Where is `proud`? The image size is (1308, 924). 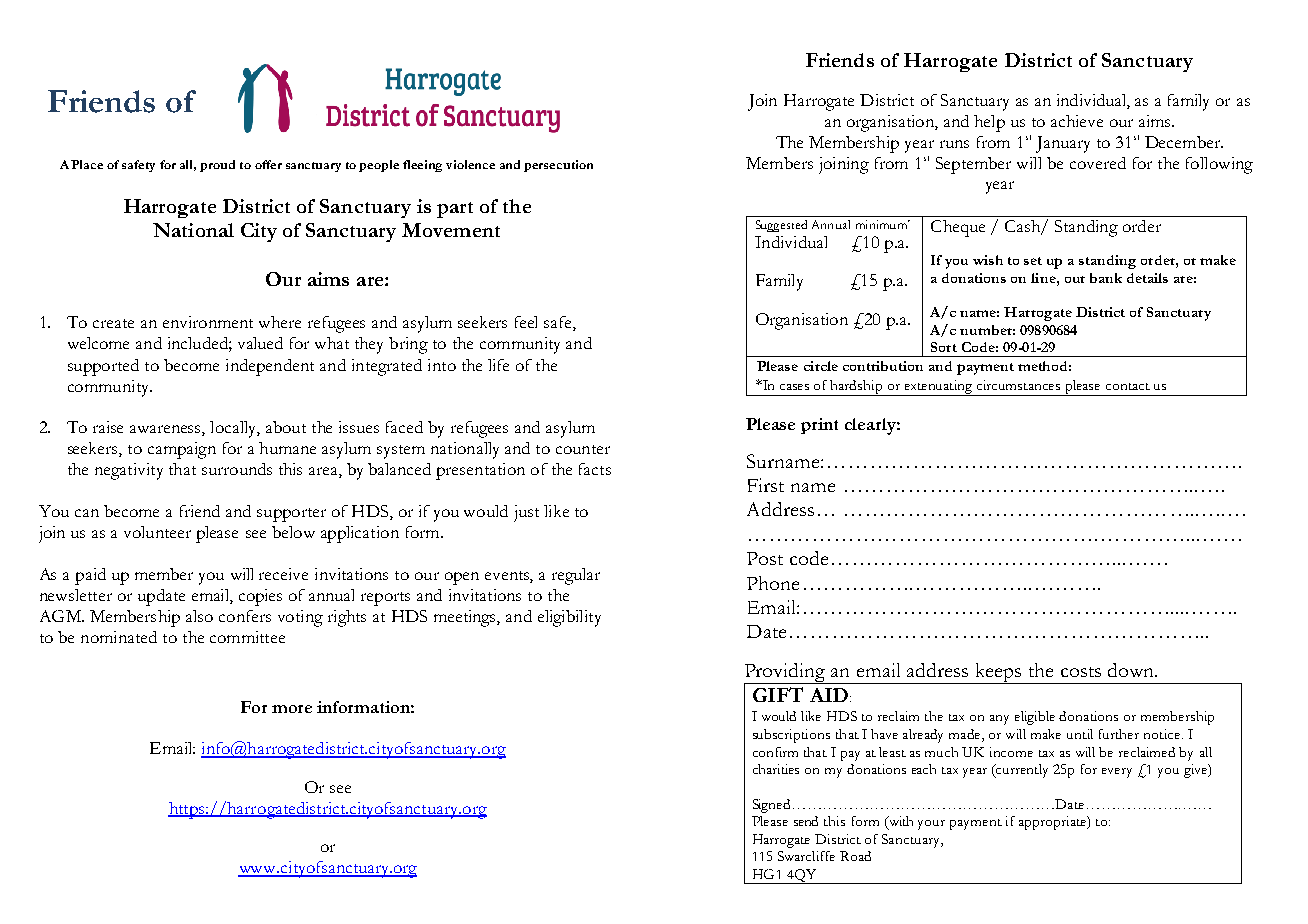 proud is located at coordinates (217, 166).
